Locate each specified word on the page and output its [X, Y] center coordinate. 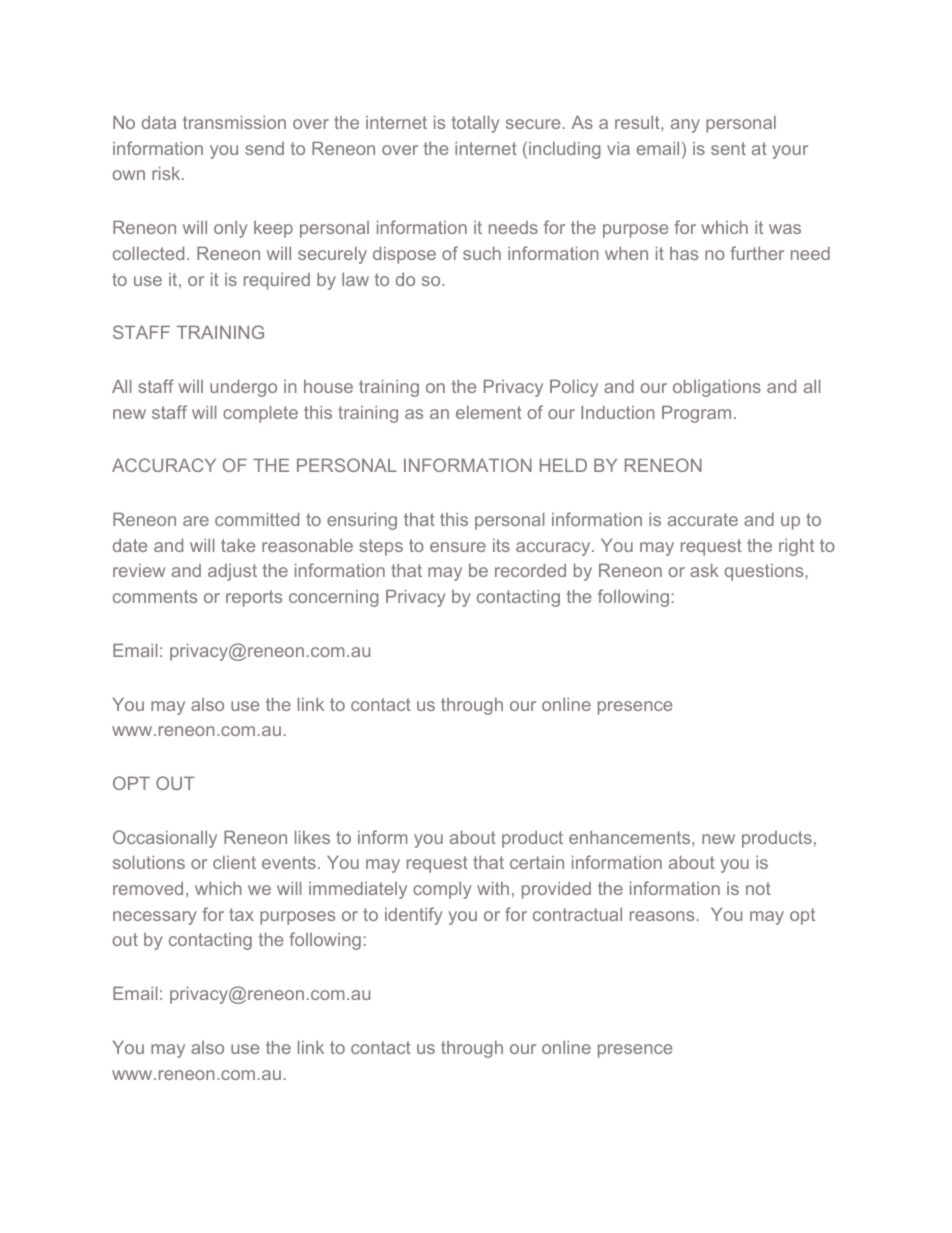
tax [241, 914]
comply [442, 890]
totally [476, 124]
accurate [703, 519]
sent [728, 148]
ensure [458, 547]
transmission [234, 122]
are [196, 521]
